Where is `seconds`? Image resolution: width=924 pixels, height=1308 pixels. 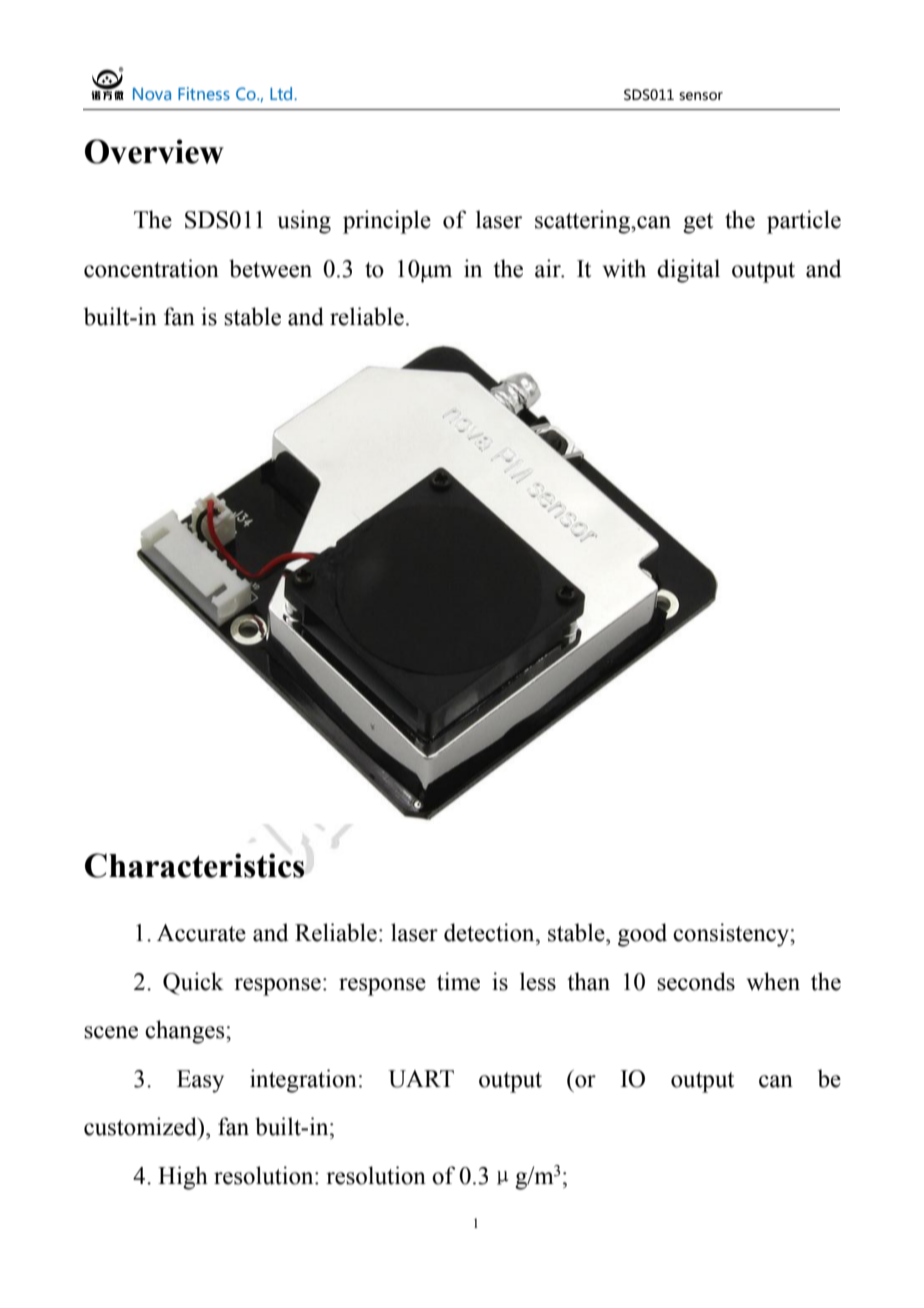
seconds is located at coordinates (696, 981).
